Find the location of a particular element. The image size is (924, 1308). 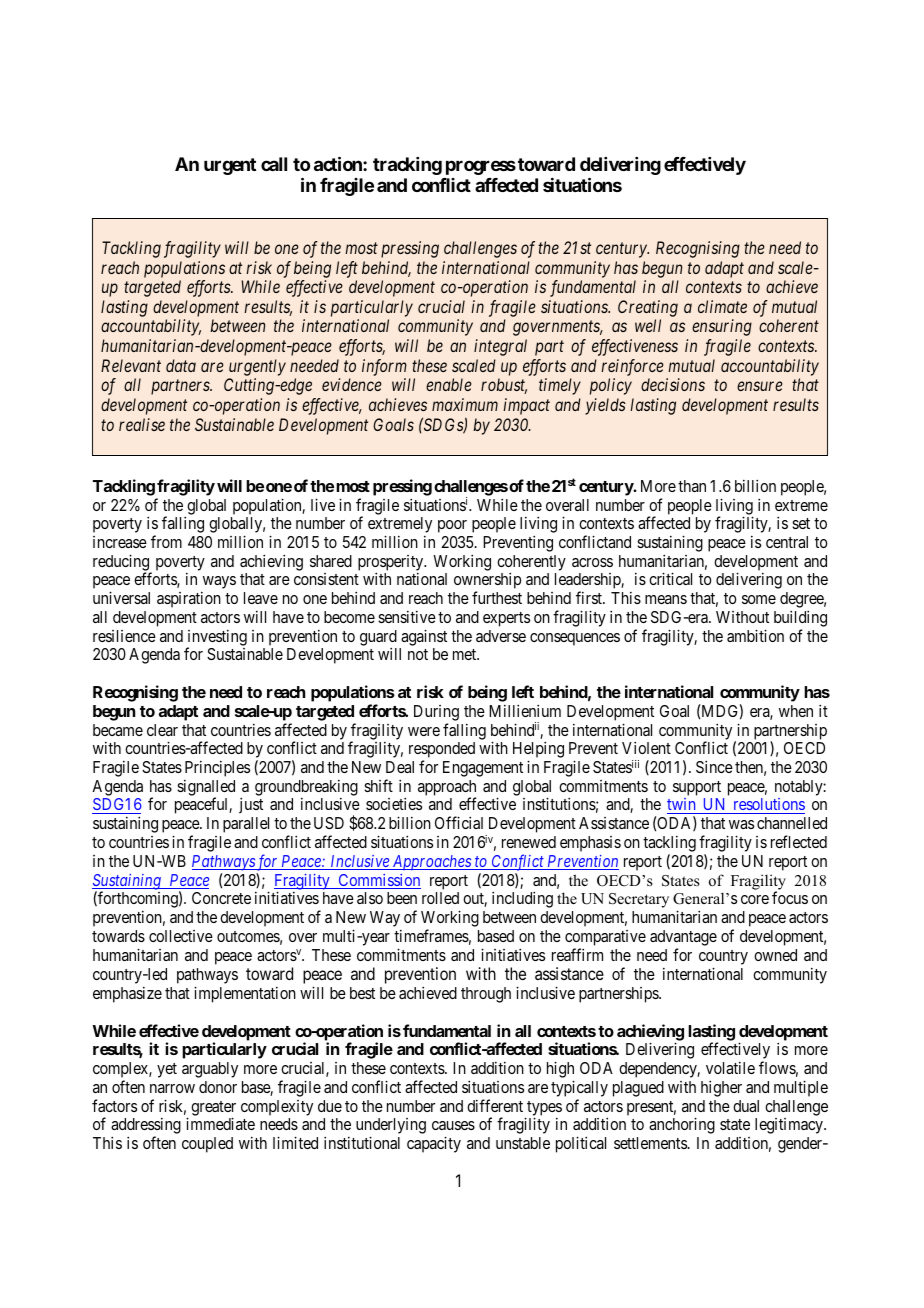

clear is located at coordinates (162, 730).
